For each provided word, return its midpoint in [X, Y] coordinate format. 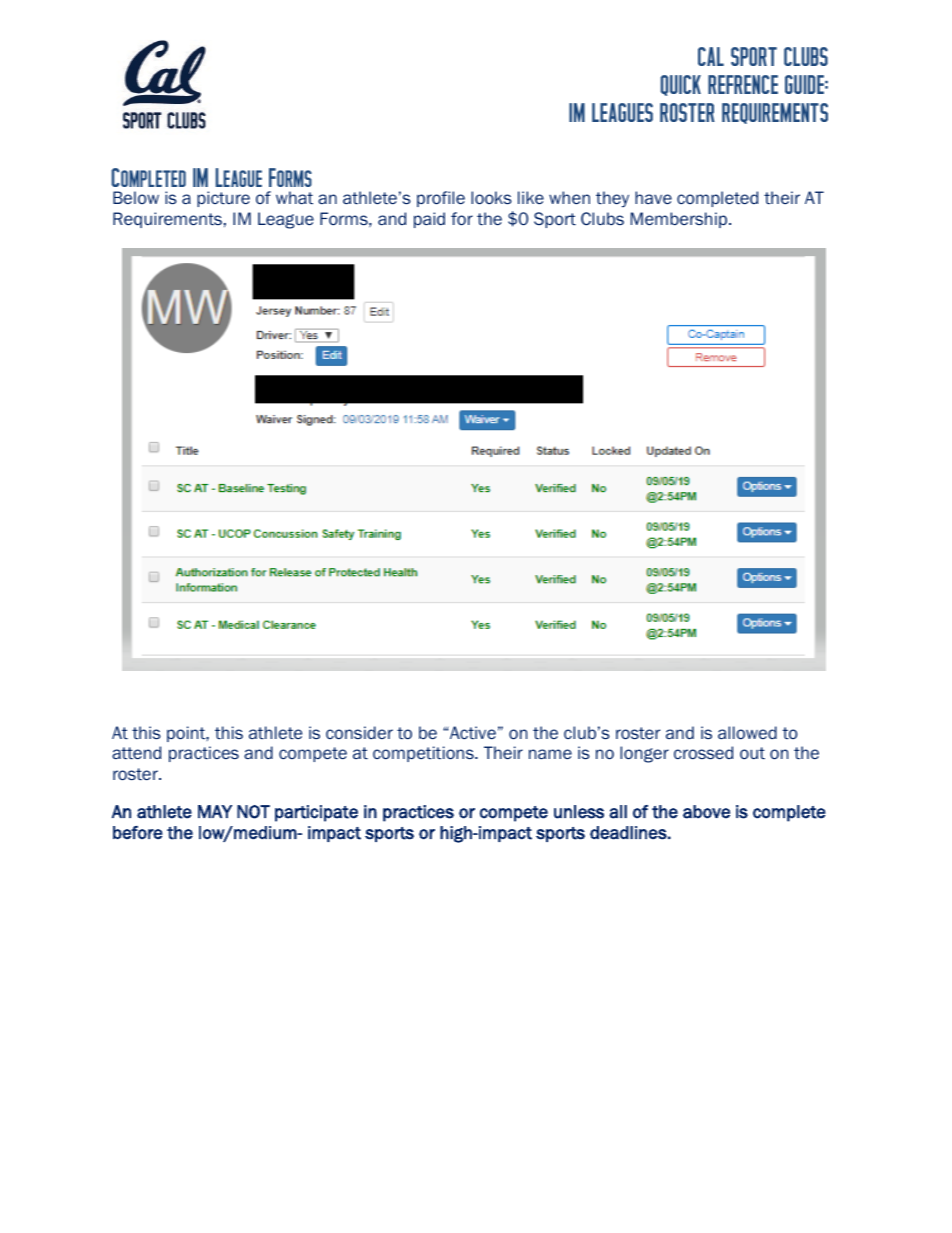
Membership [680, 220]
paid [429, 220]
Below [136, 197]
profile [441, 199]
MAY [215, 811]
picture [223, 199]
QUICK [681, 85]
